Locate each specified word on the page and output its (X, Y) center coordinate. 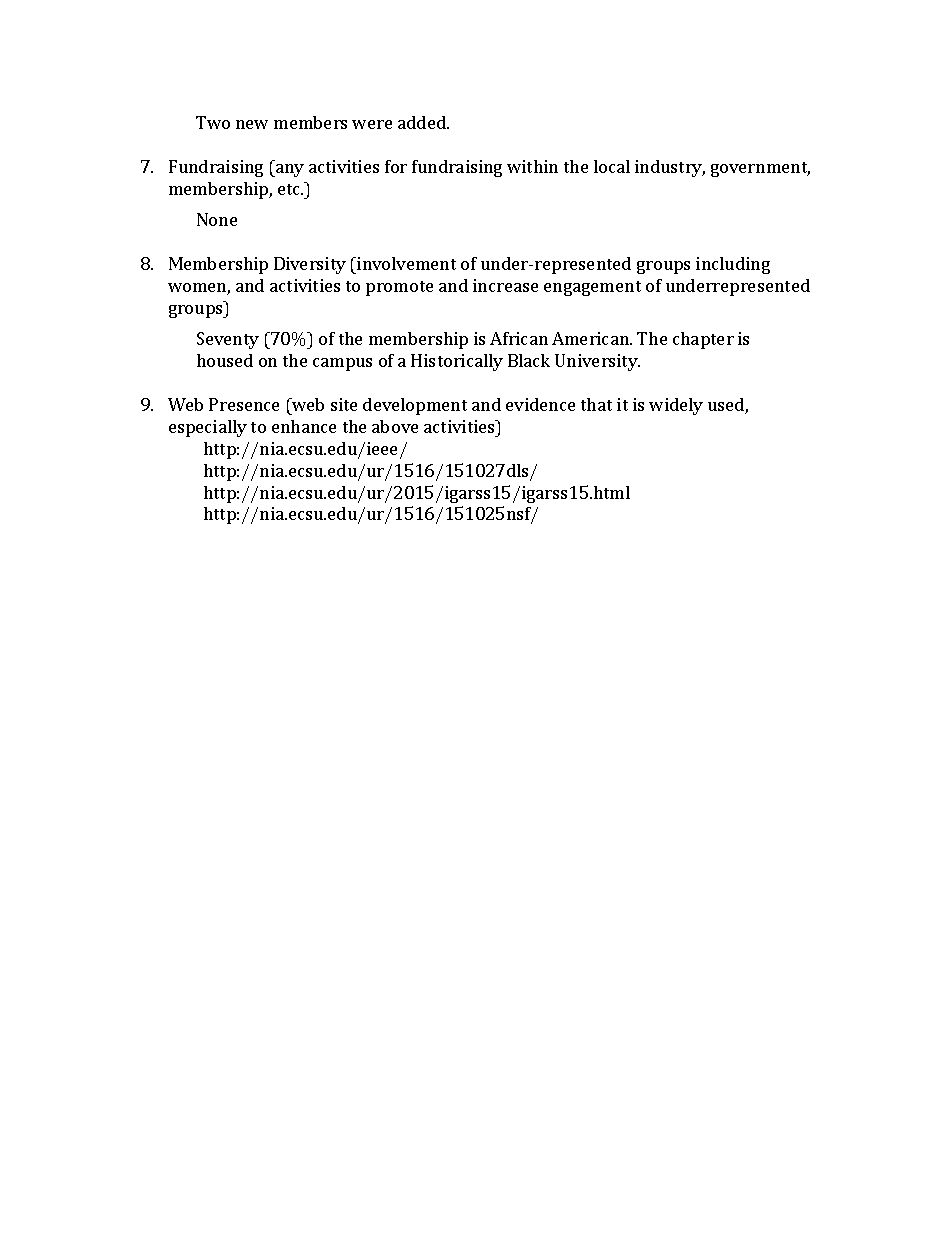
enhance (304, 426)
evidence (540, 404)
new (252, 124)
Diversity (310, 265)
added (423, 122)
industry (670, 168)
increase (505, 285)
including (733, 265)
